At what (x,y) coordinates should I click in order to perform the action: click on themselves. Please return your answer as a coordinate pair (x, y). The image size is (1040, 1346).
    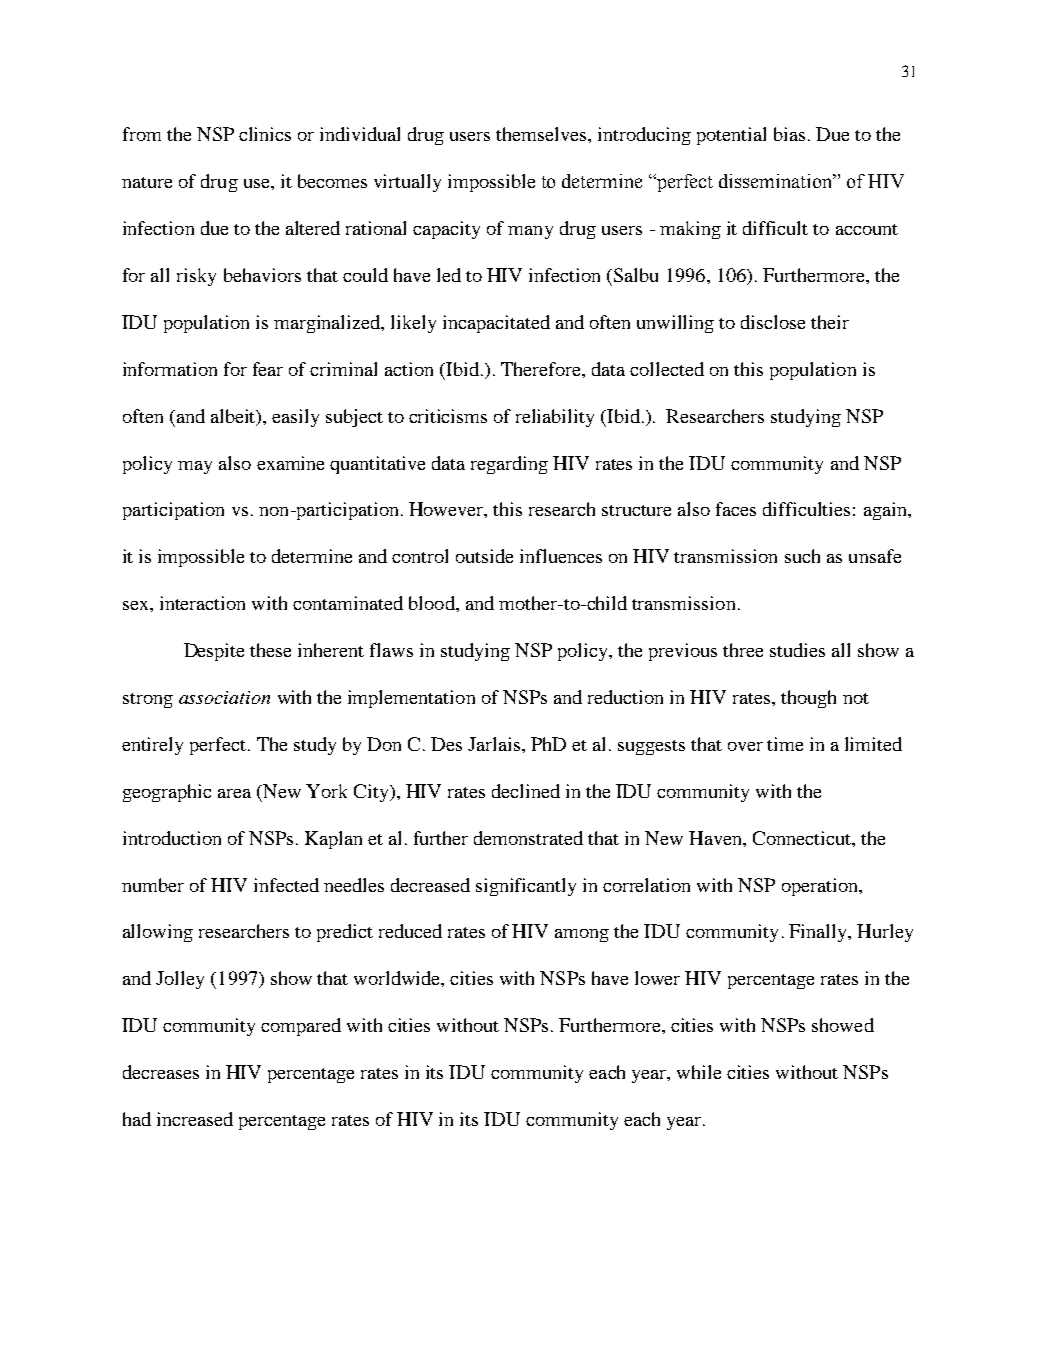
    Looking at the image, I should click on (542, 134).
